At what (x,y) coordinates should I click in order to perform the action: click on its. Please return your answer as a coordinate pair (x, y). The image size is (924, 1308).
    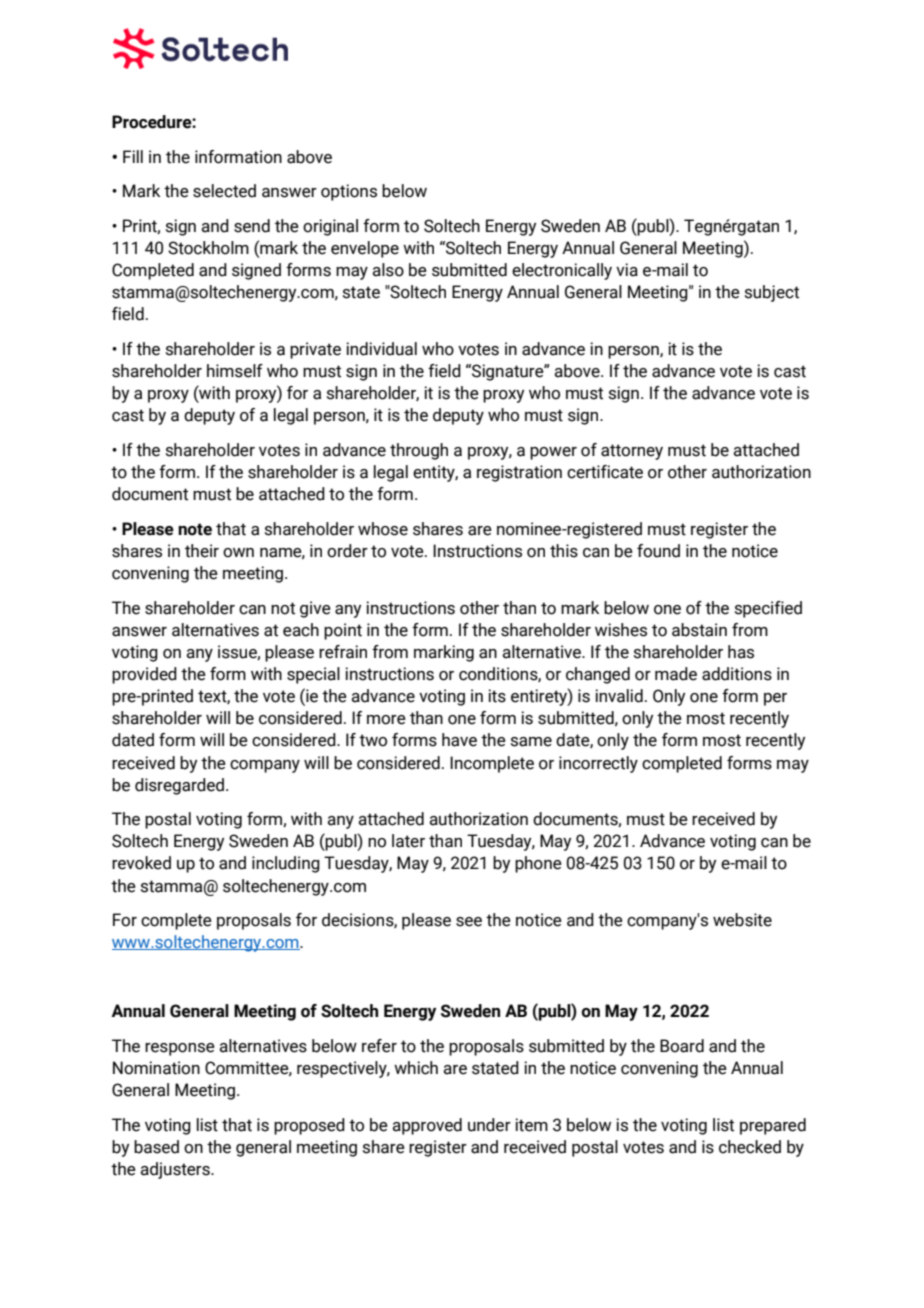
    Looking at the image, I should click on (497, 696).
